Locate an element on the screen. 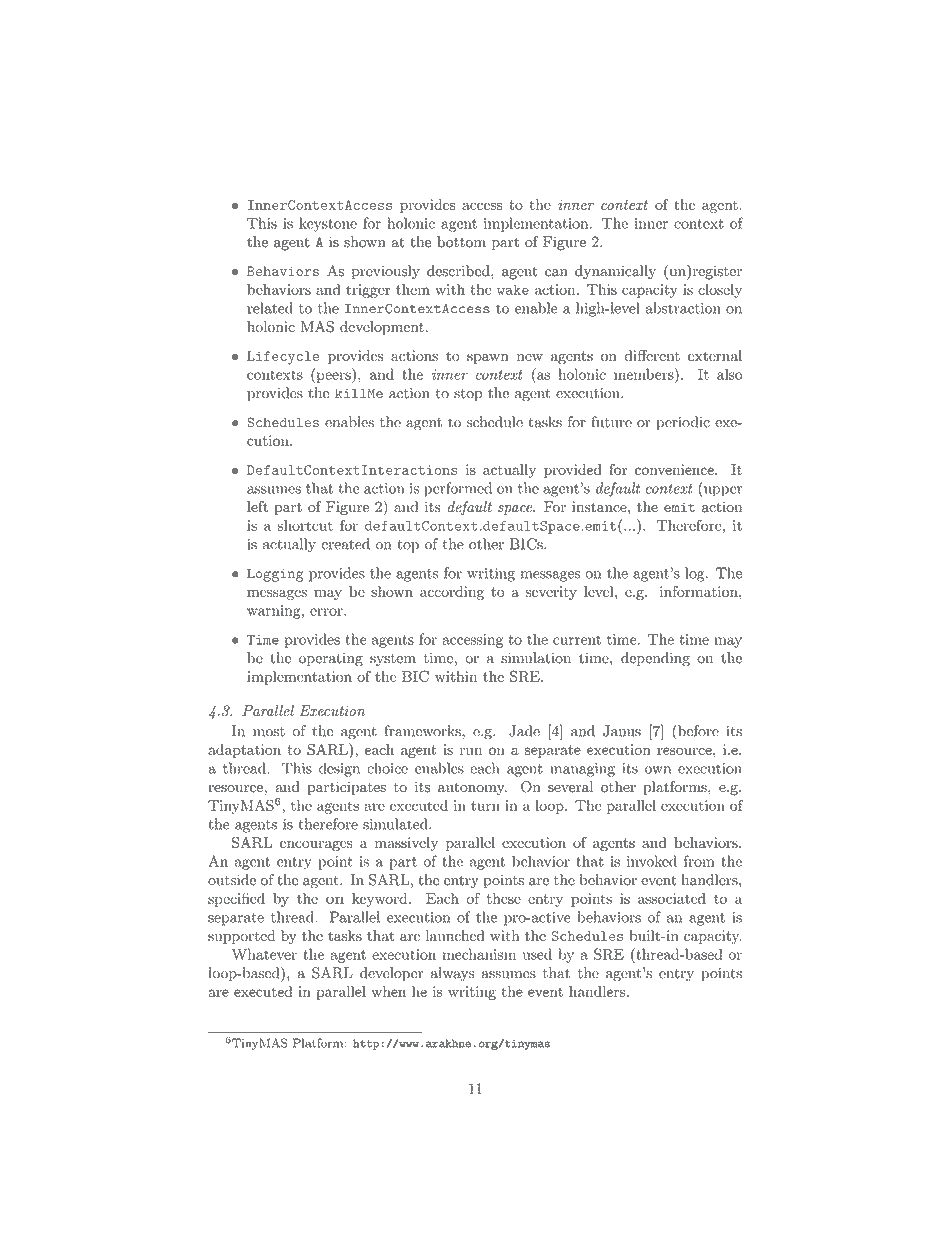  design is located at coordinates (339, 769).
